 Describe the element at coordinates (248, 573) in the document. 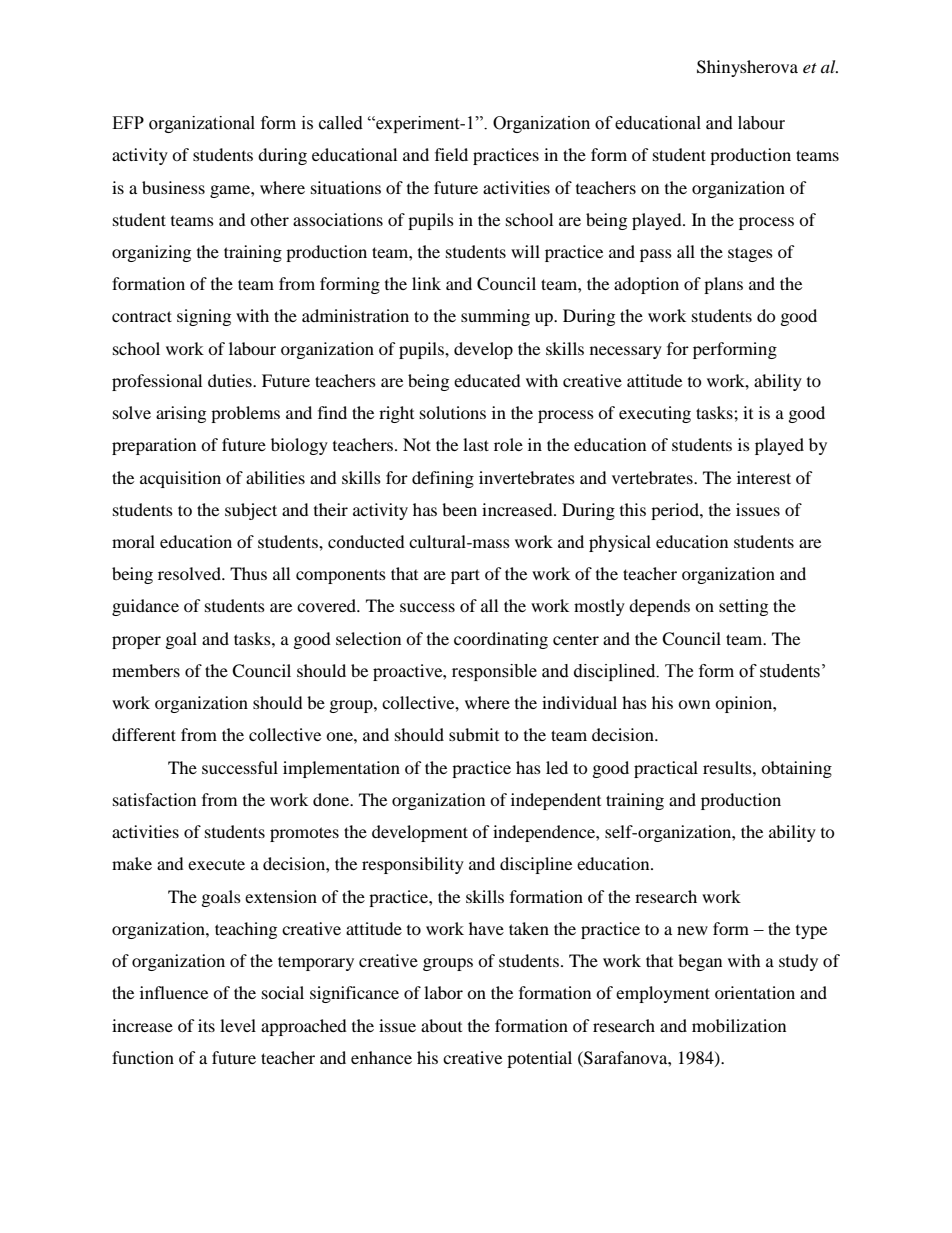

I see `Thus` at that location.
